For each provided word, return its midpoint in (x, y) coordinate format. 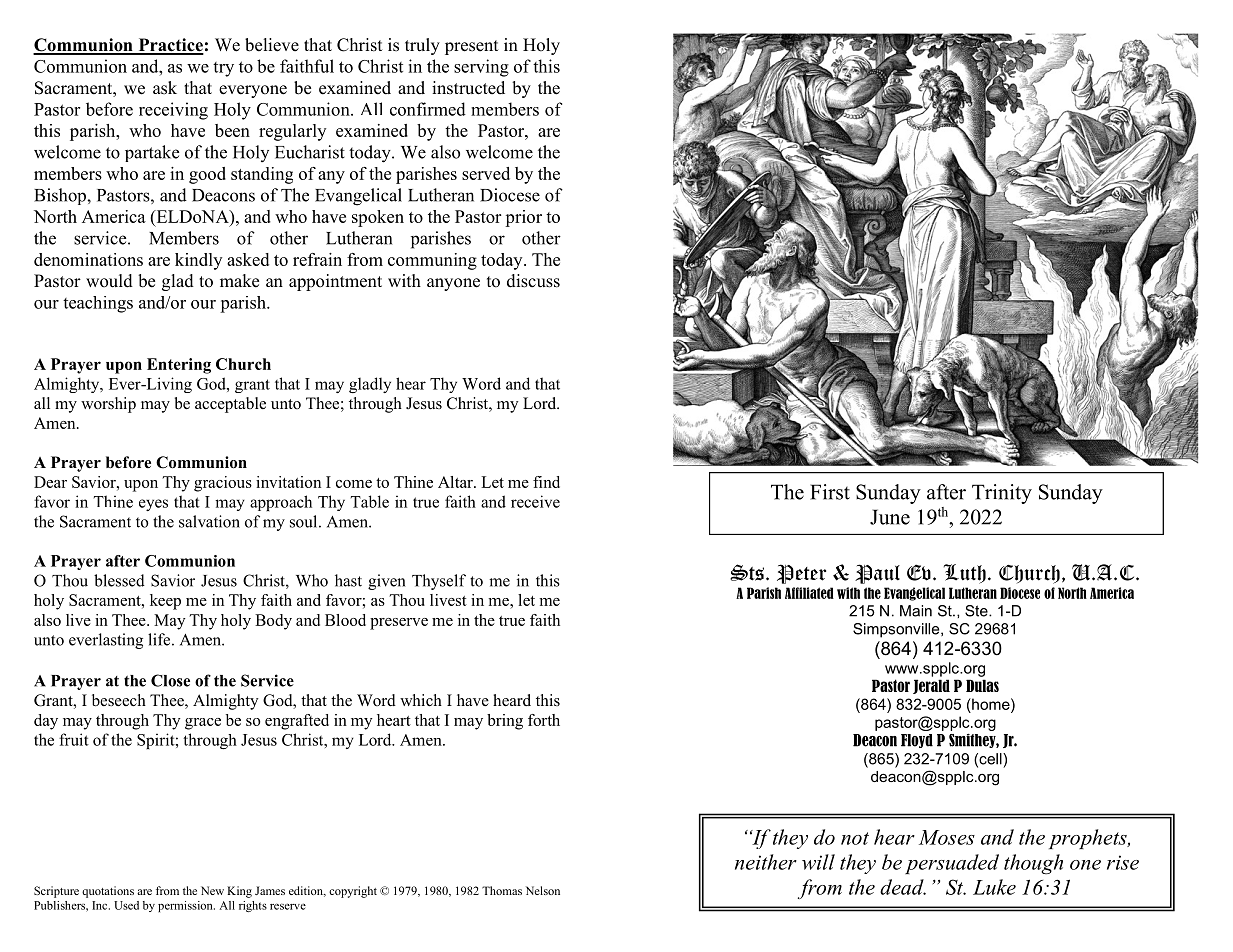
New (212, 890)
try (223, 69)
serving (481, 68)
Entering (179, 366)
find (546, 482)
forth (544, 720)
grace (203, 724)
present (472, 47)
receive (535, 501)
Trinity (1002, 494)
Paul (877, 574)
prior (523, 218)
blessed (119, 580)
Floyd (917, 741)
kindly (198, 261)
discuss (533, 281)
